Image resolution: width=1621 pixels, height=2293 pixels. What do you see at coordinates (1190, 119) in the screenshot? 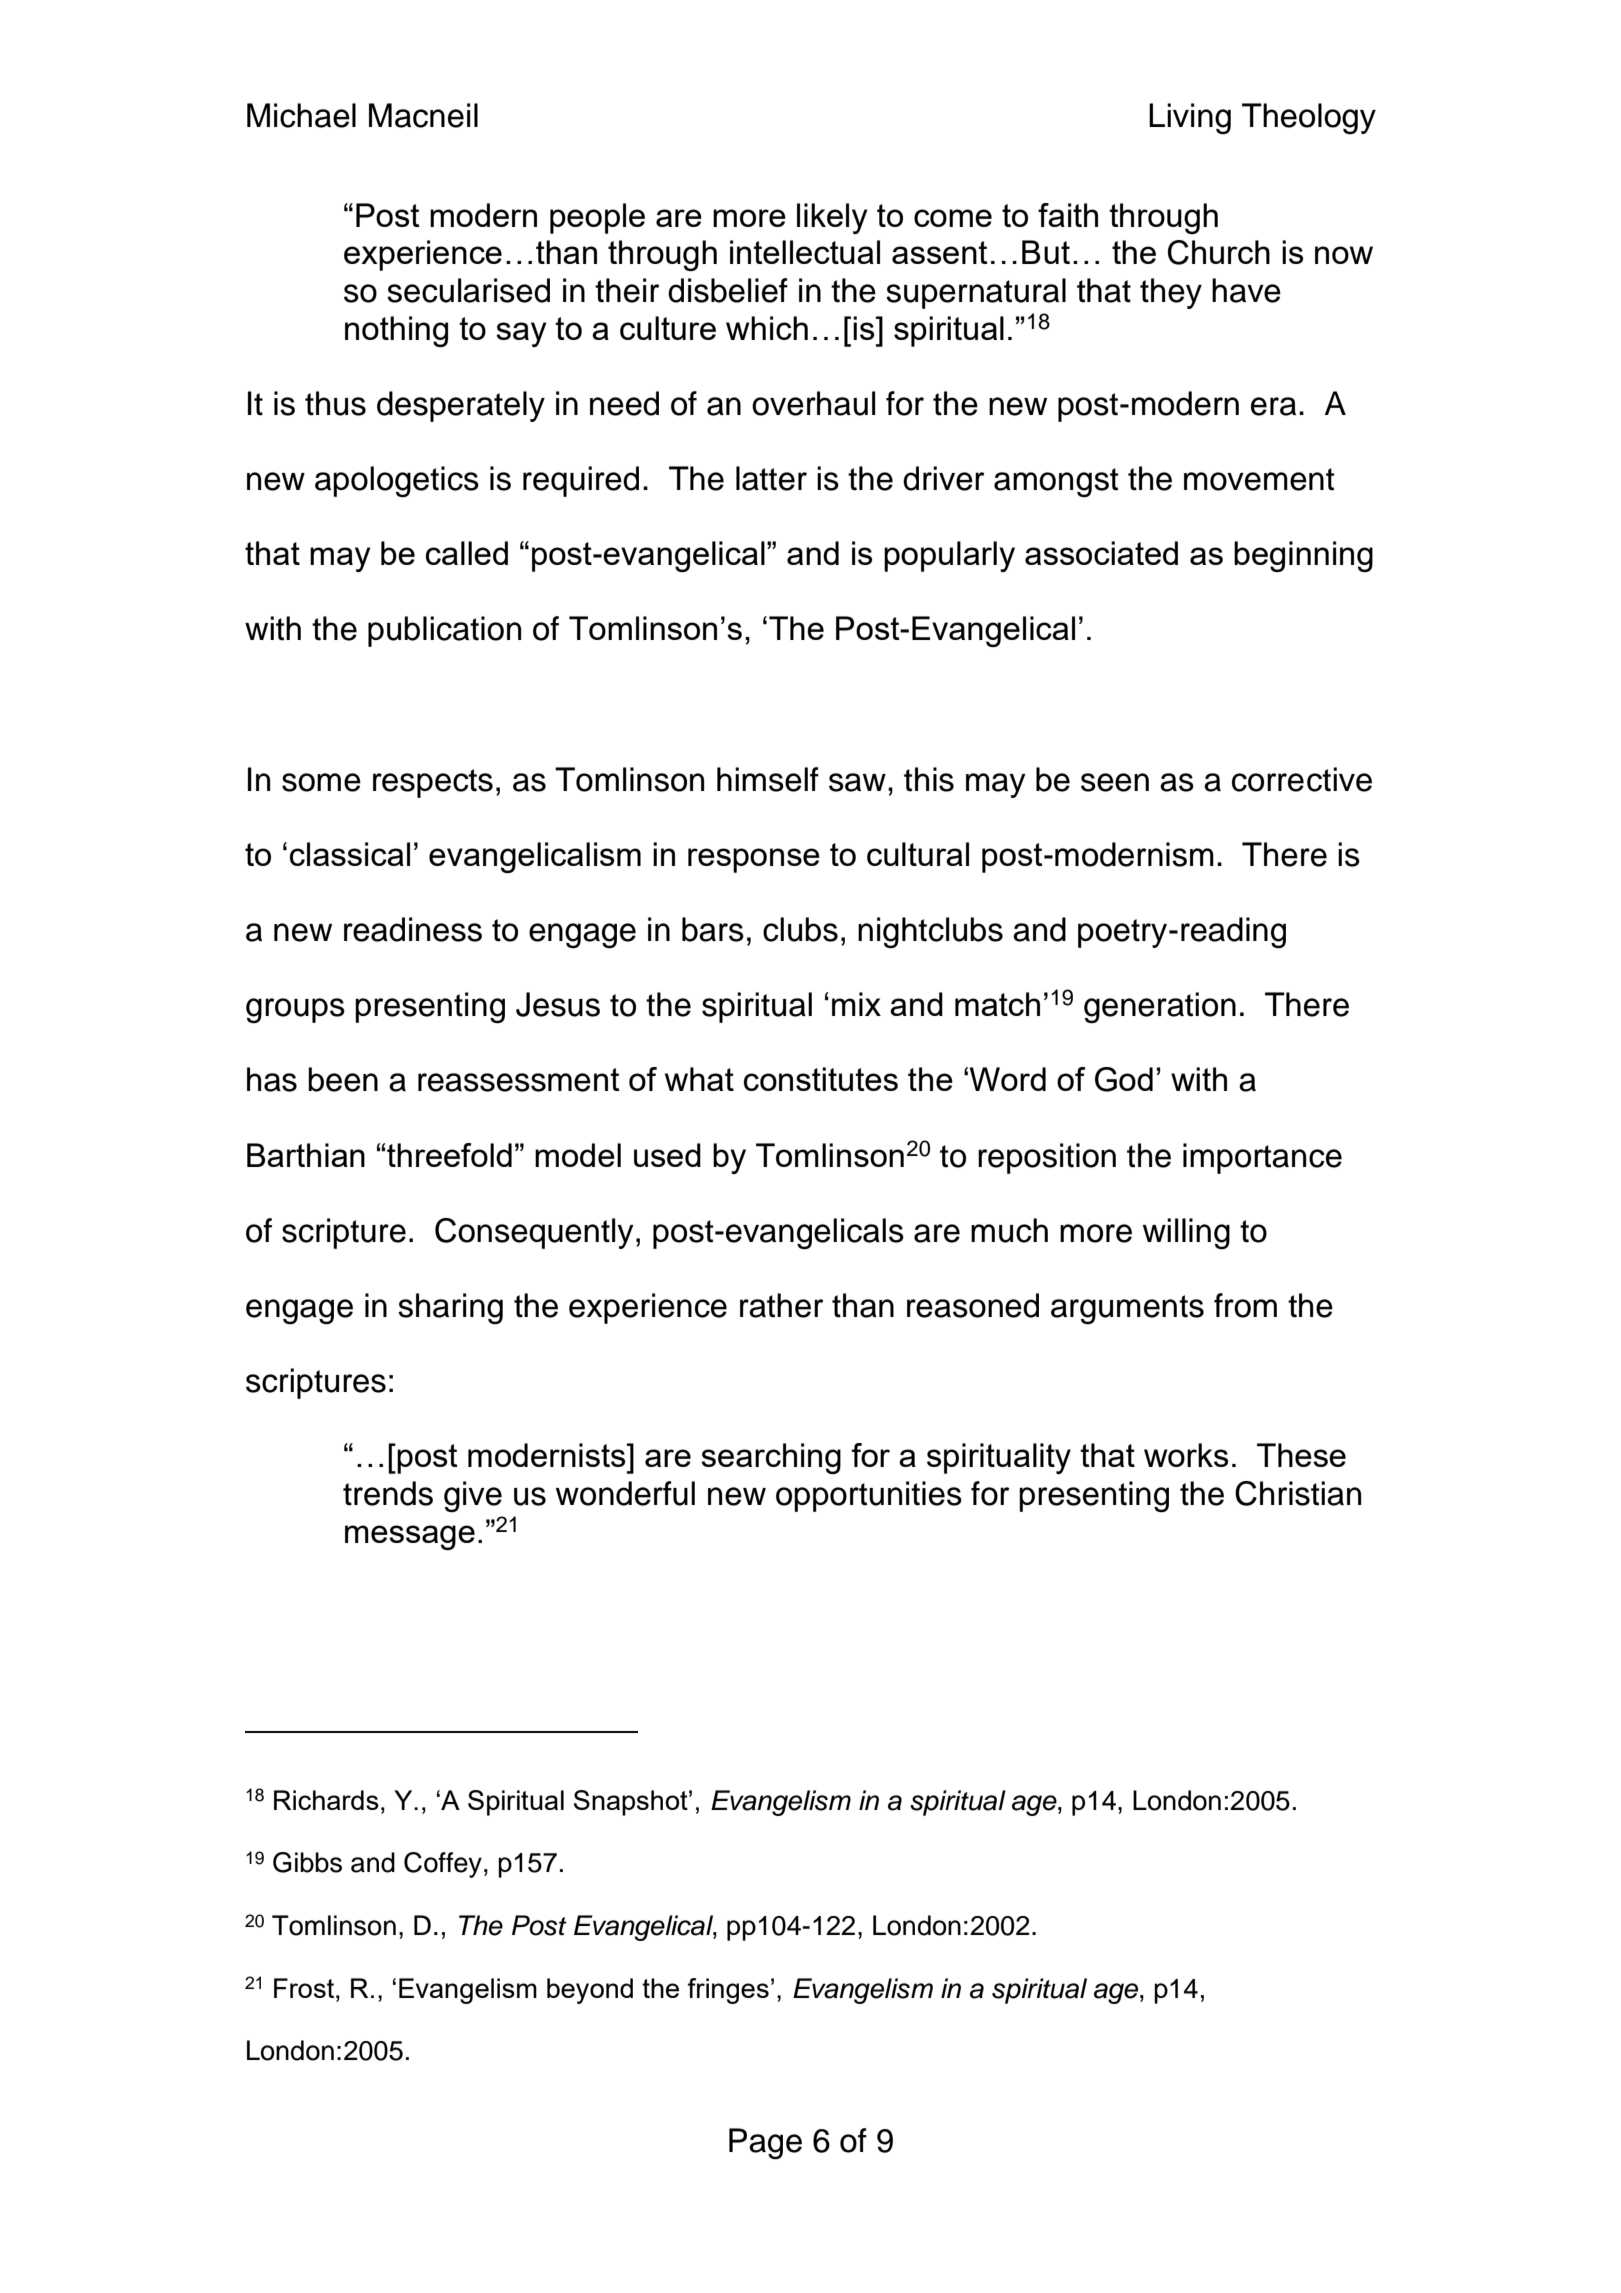
I see `Living` at bounding box center [1190, 119].
